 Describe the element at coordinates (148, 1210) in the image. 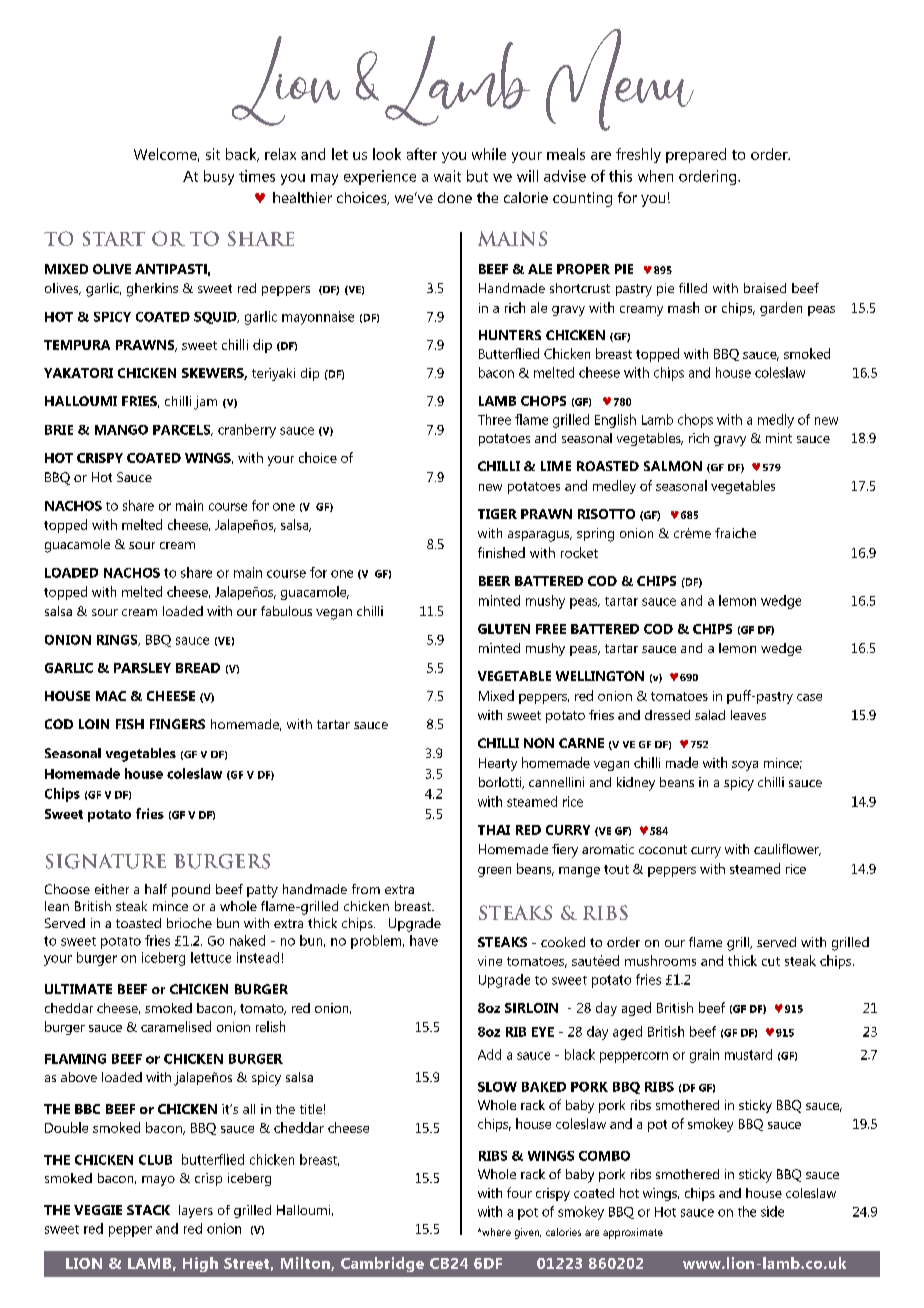

I see `STACK` at that location.
